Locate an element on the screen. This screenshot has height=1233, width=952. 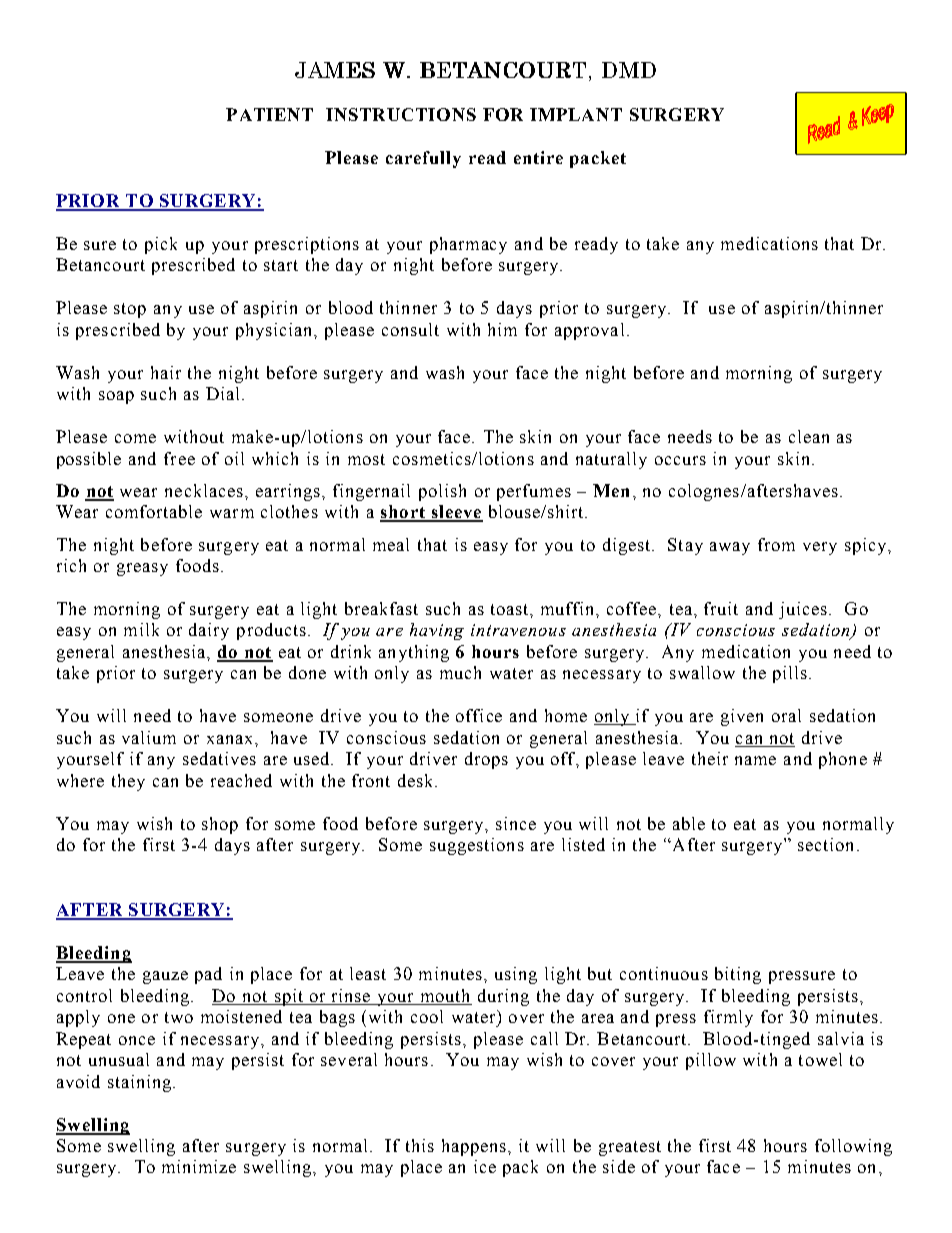
suggestions is located at coordinates (477, 846).
